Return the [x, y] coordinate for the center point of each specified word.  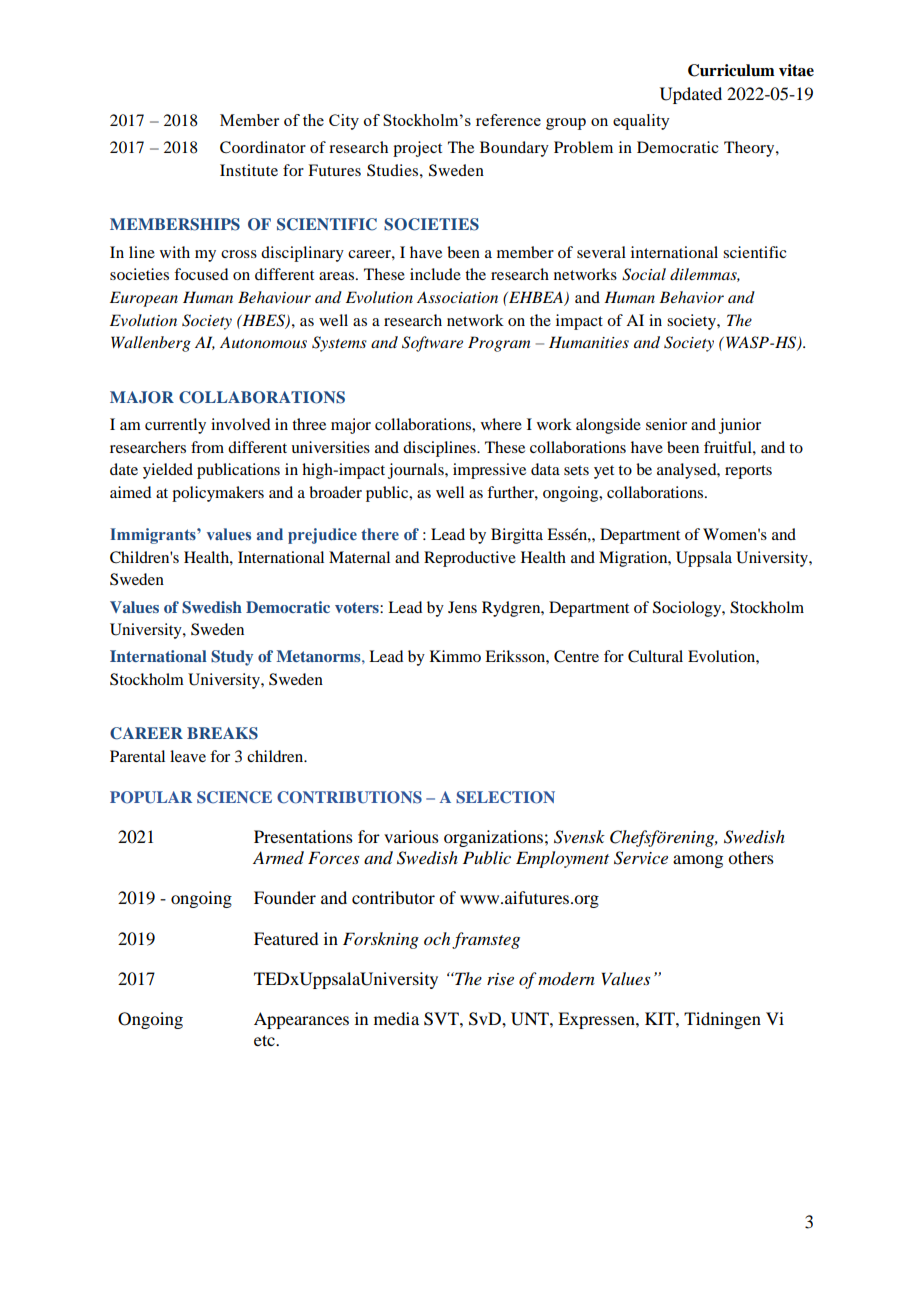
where [501, 424]
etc [265, 1040]
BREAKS [222, 733]
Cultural [655, 656]
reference [508, 120]
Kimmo [455, 656]
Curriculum [731, 70]
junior [740, 426]
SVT [442, 1019]
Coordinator [263, 147]
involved [240, 424]
